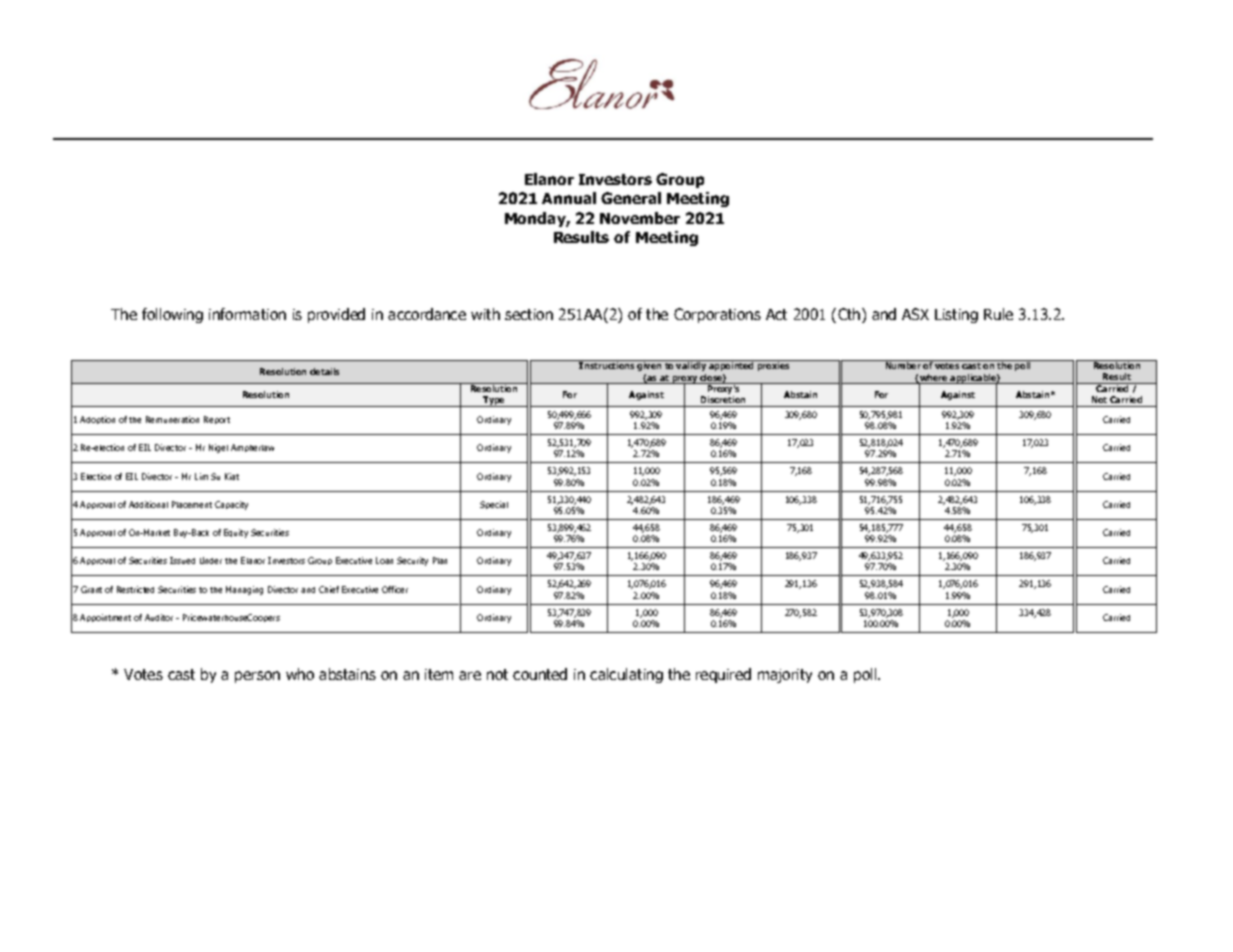  I want to click on November, so click(640, 218).
